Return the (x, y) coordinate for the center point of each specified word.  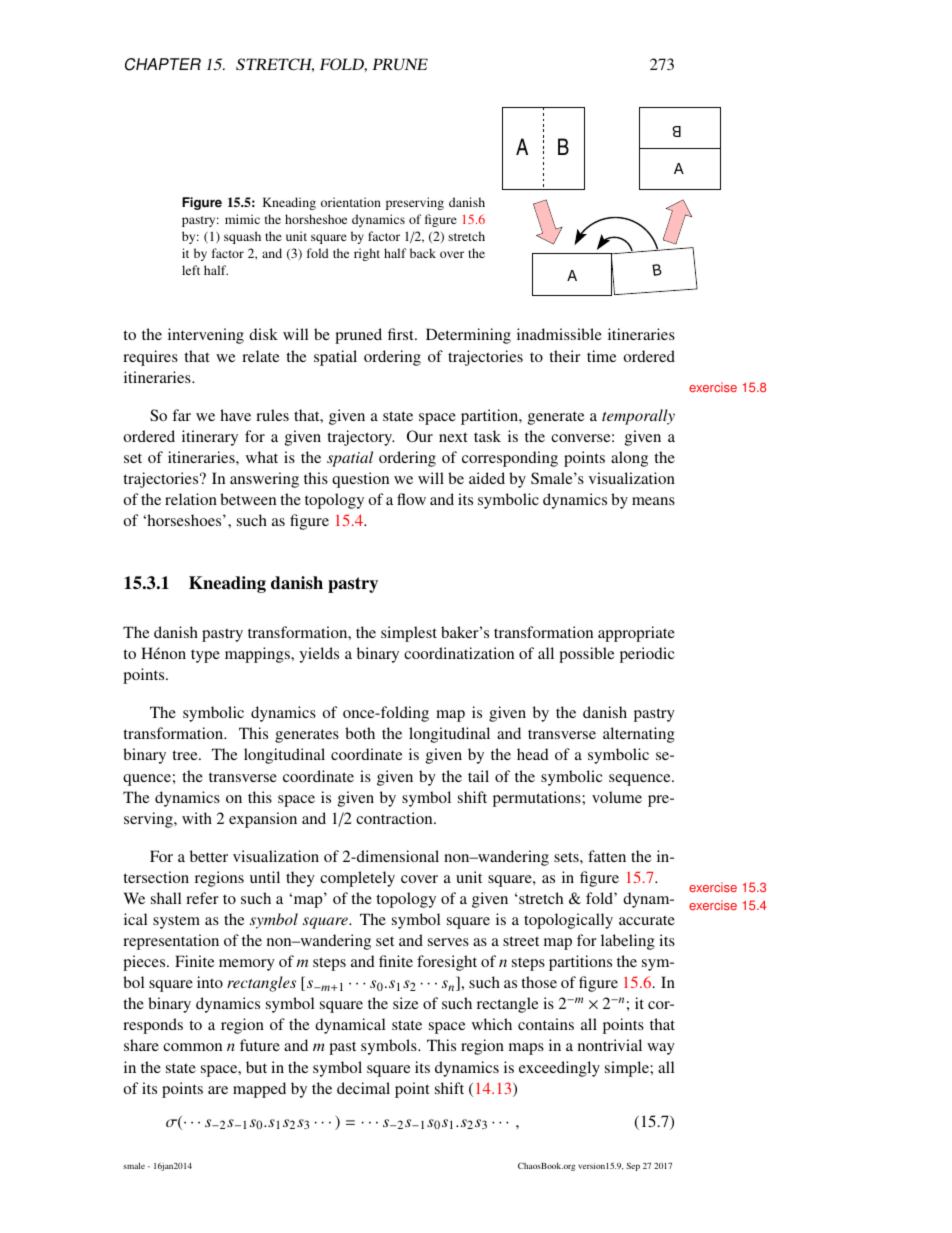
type (205, 656)
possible (586, 655)
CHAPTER (163, 64)
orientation (351, 202)
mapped (259, 1090)
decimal (363, 1088)
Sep (633, 1166)
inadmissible (559, 334)
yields (319, 655)
